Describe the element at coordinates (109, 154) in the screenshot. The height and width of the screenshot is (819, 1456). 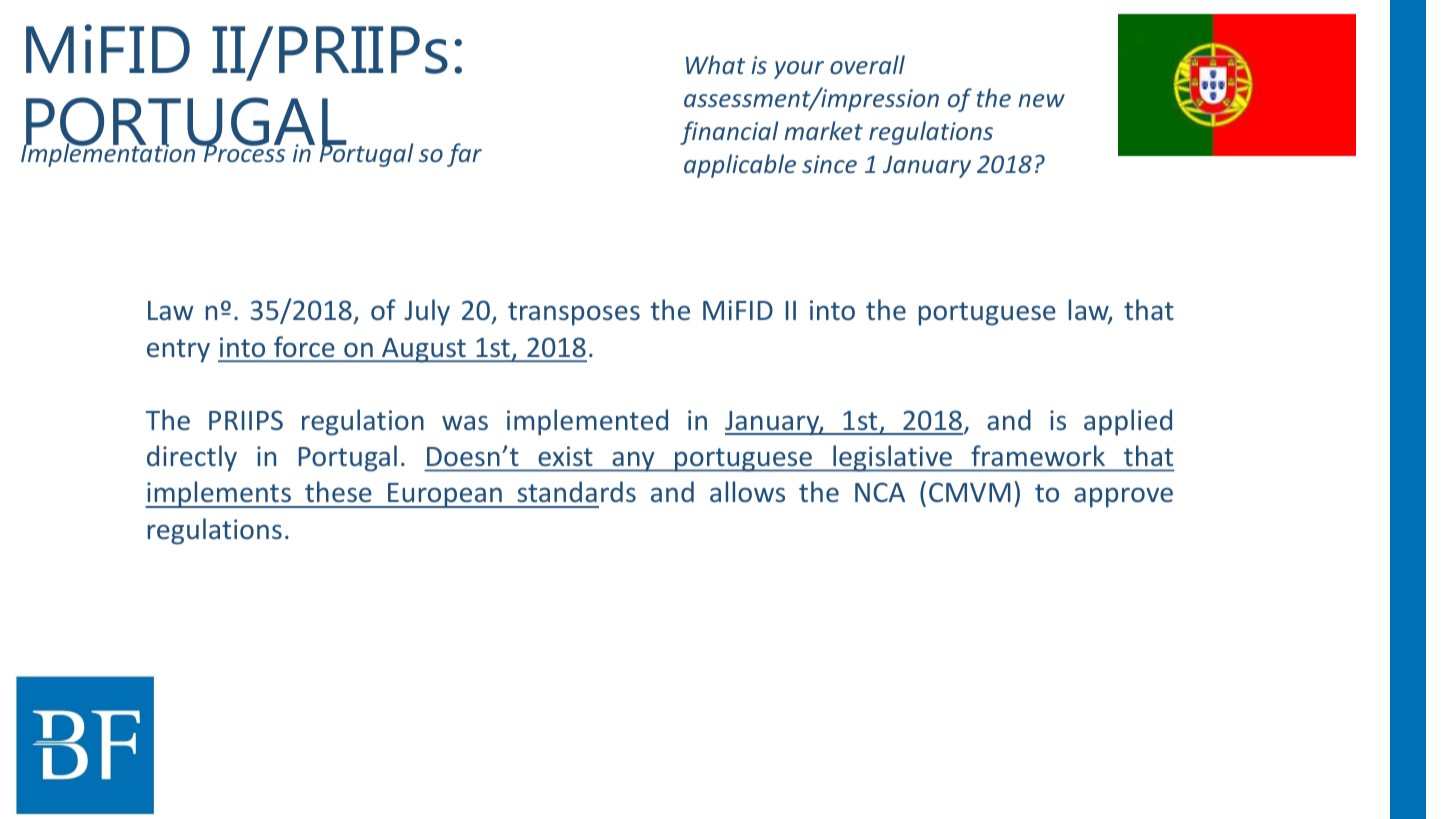
I see `Implementation` at that location.
